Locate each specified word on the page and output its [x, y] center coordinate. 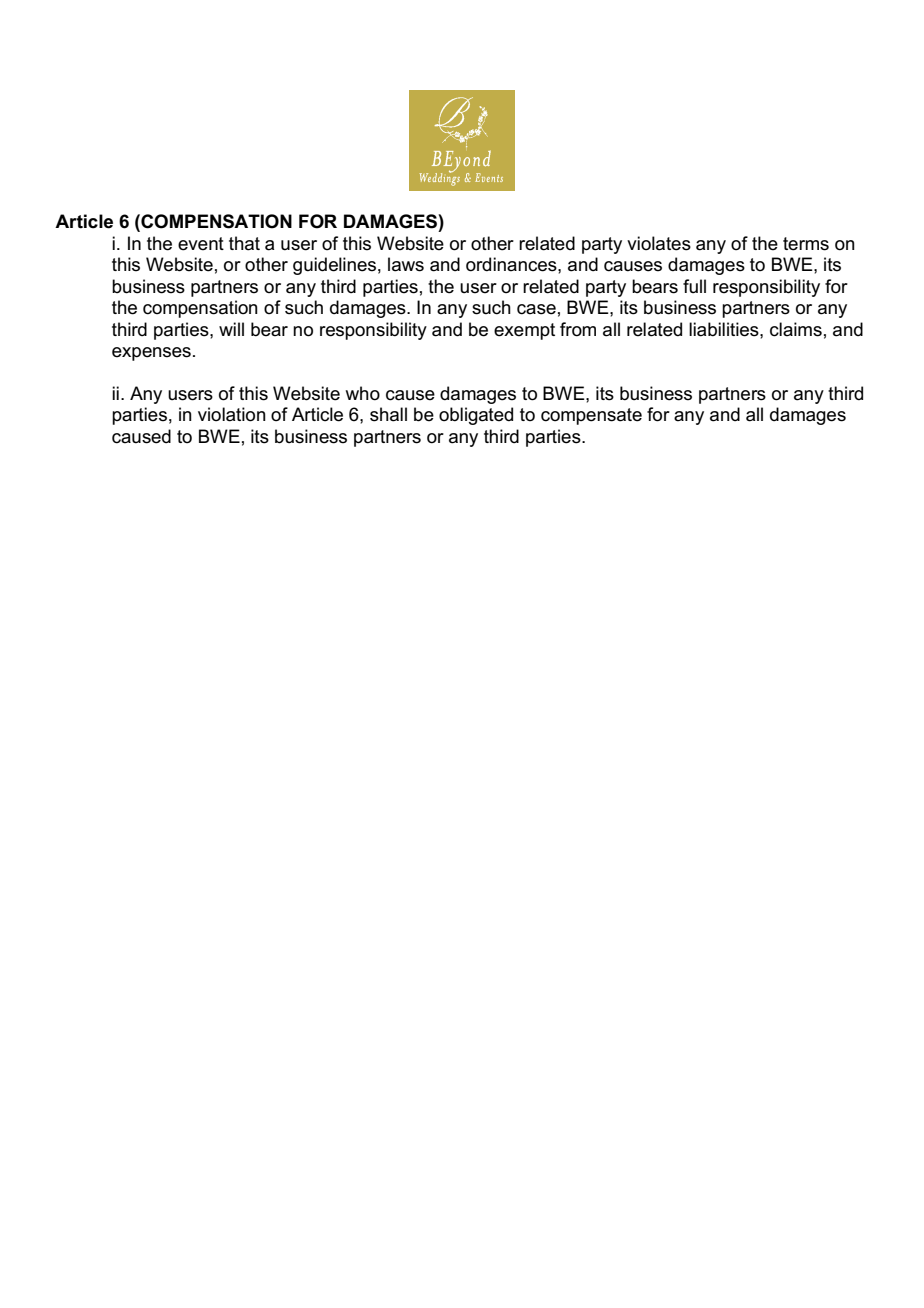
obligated [476, 416]
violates [659, 243]
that [244, 243]
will [231, 329]
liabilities [725, 329]
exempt [524, 331]
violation [232, 414]
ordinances [512, 264]
